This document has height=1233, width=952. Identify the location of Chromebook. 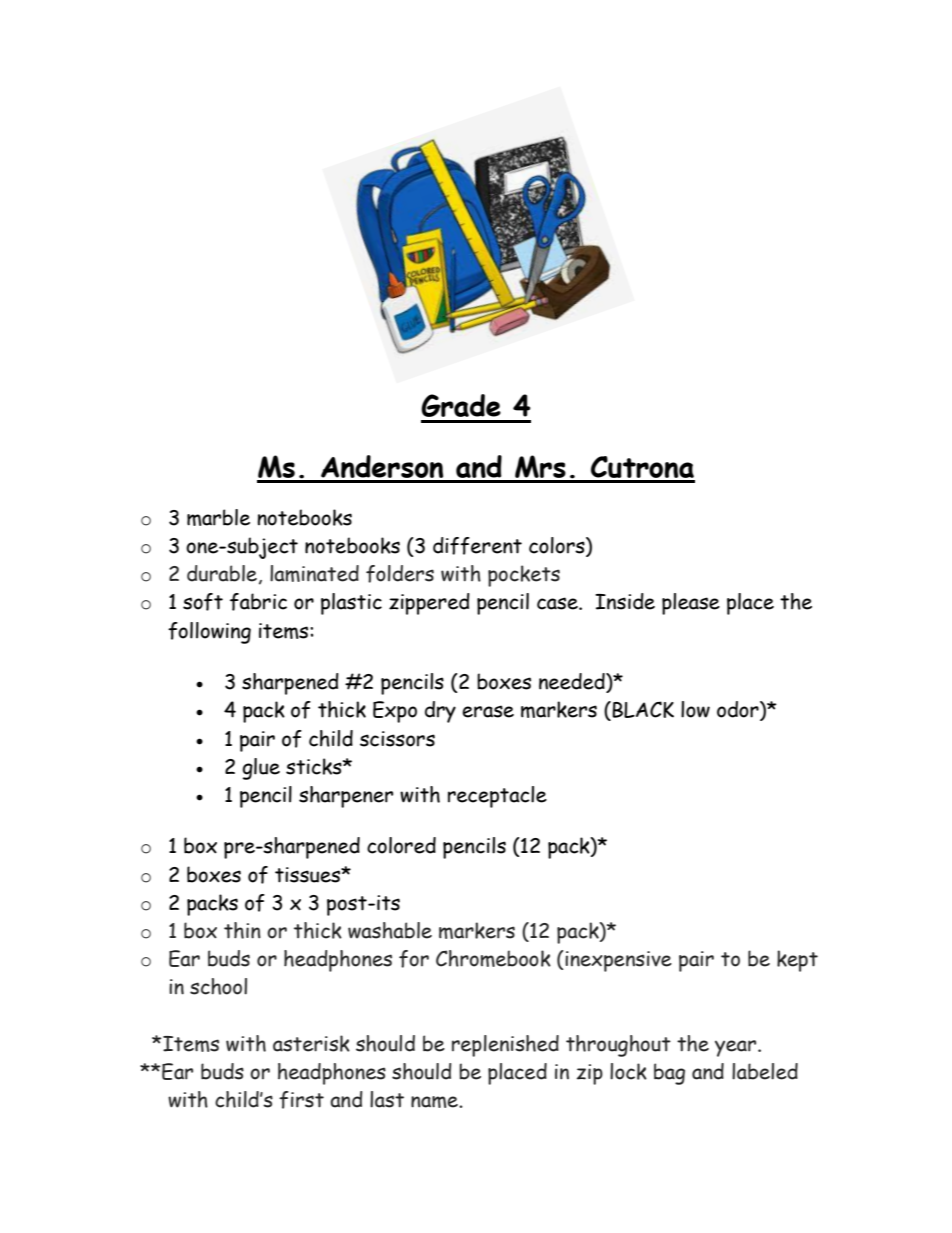
(493, 958).
